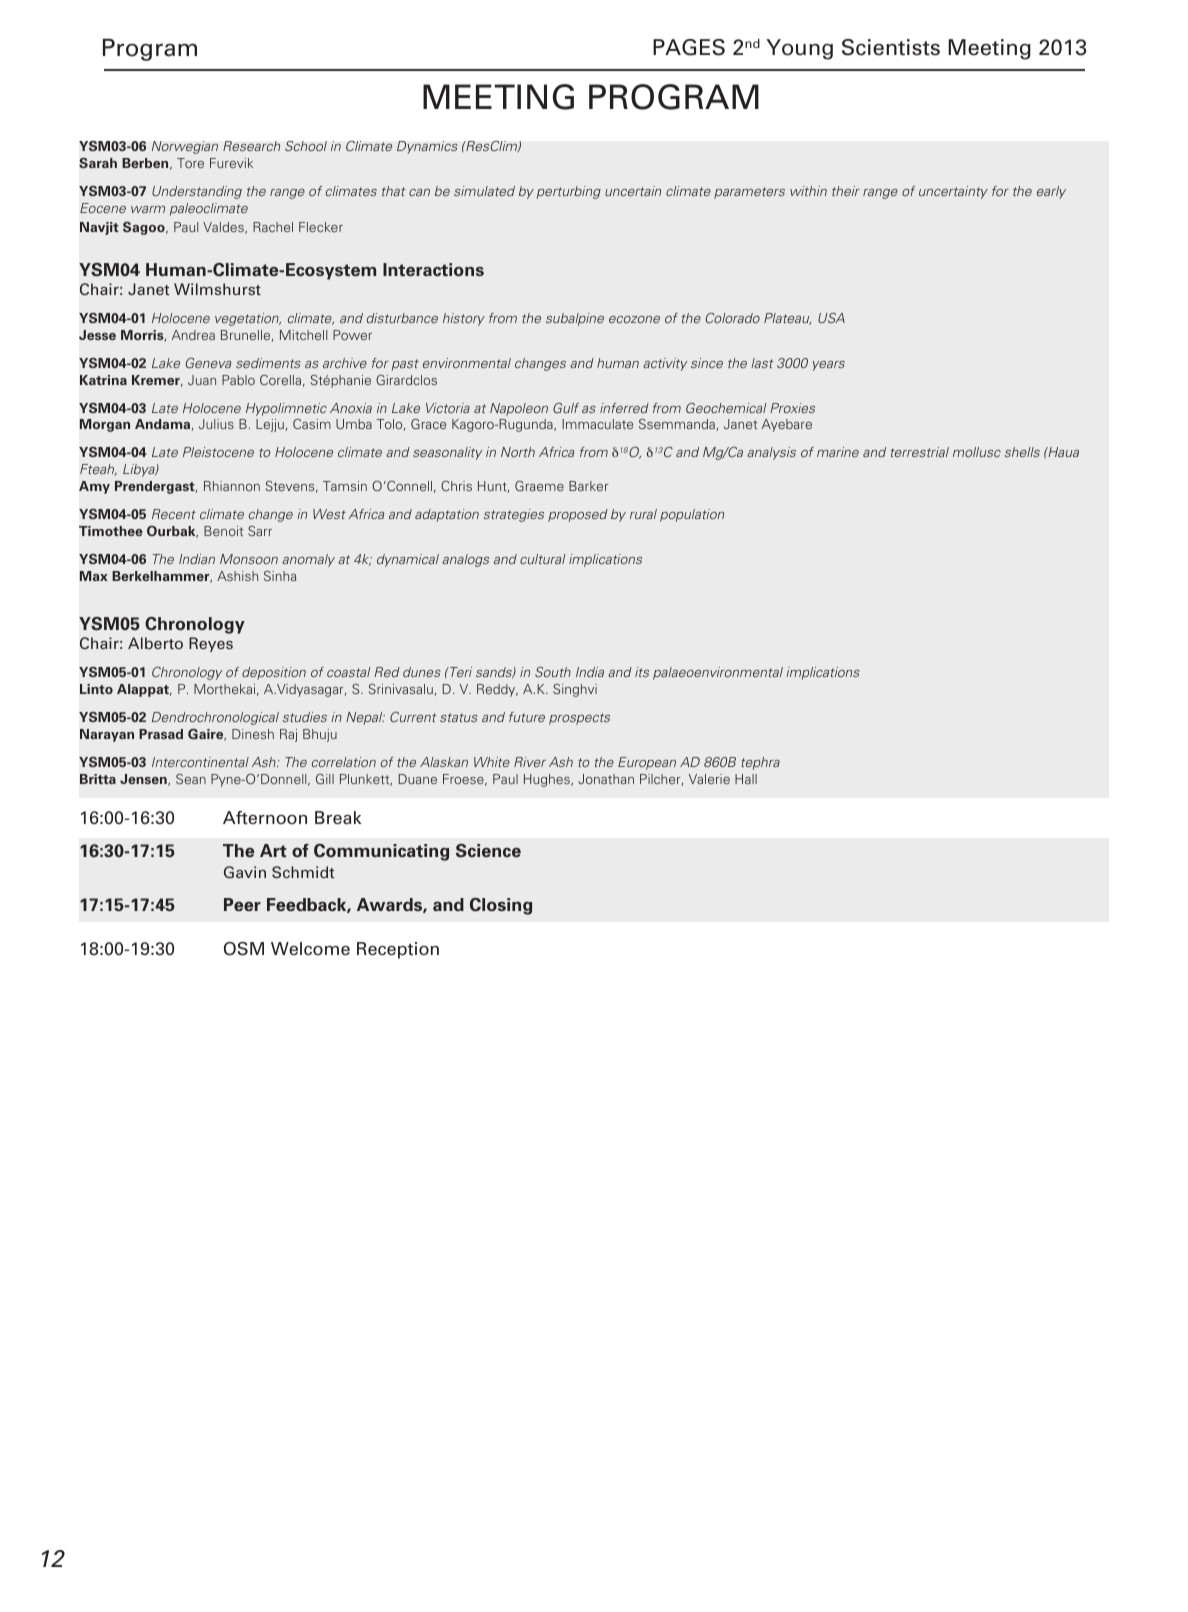  I want to click on Scientists, so click(891, 47).
